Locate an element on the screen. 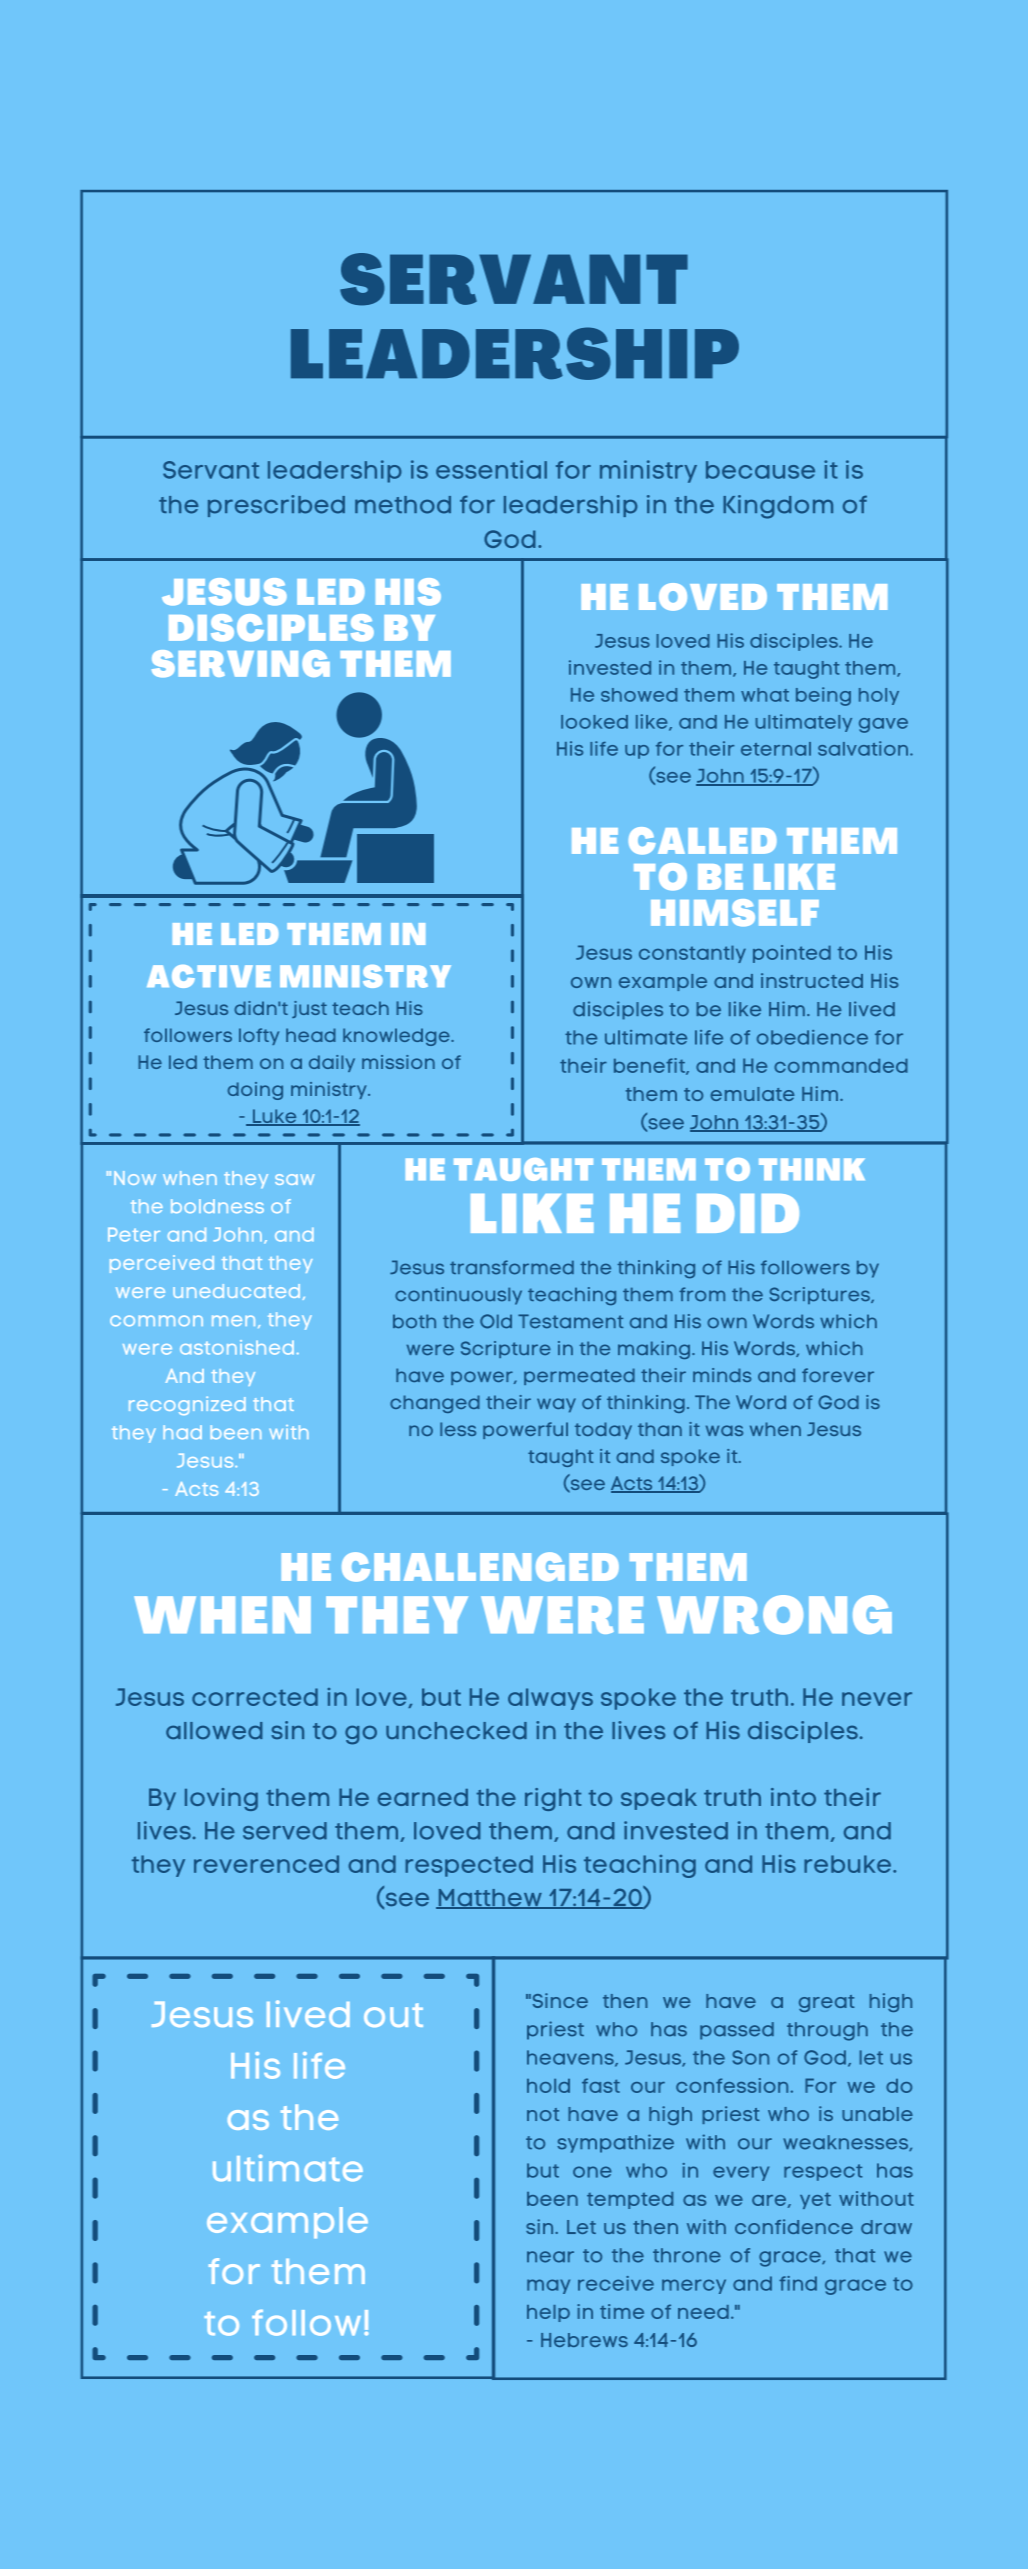 The height and width of the screenshot is (2569, 1028). WRONG is located at coordinates (774, 1615).
